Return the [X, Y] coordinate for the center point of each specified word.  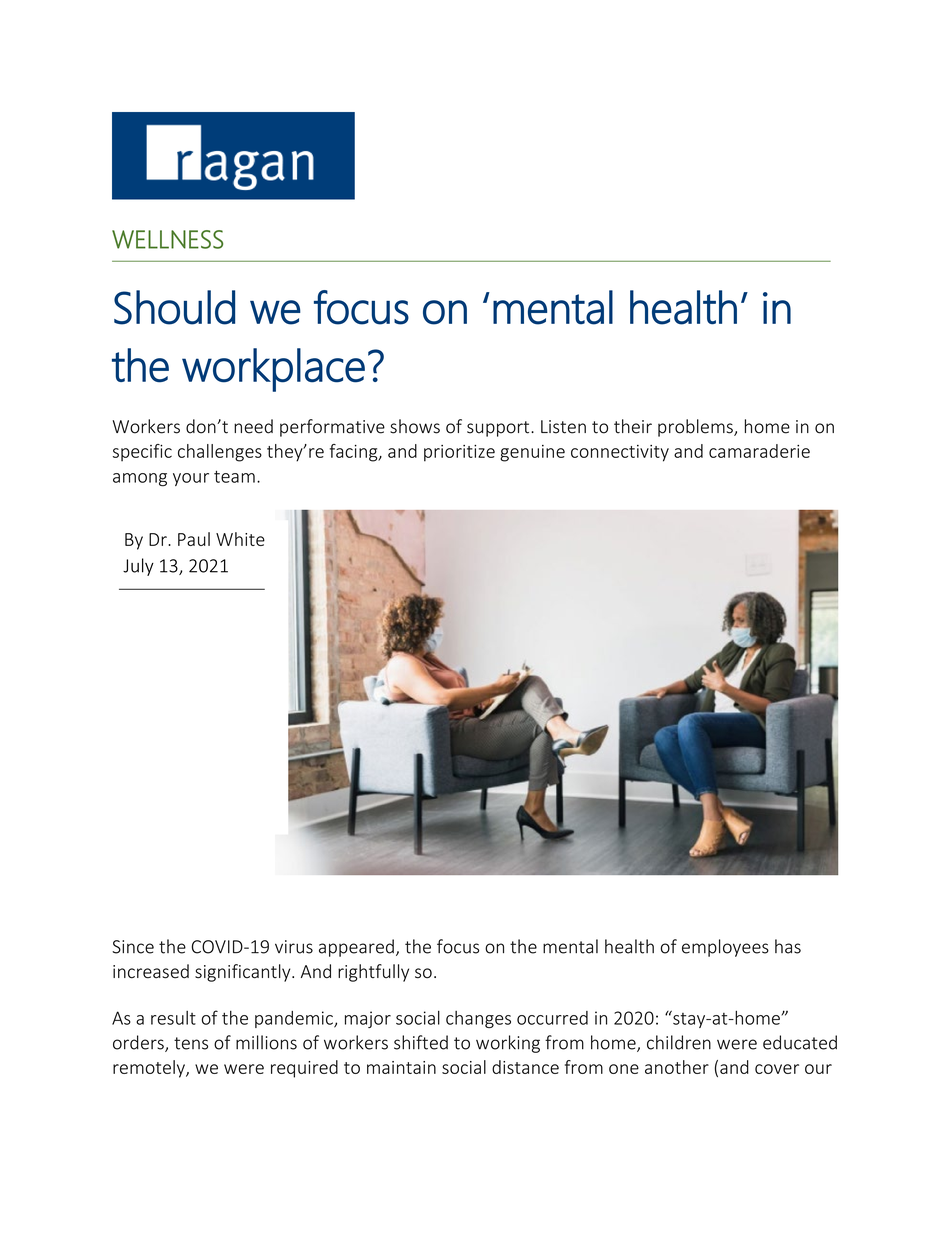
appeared [356, 948]
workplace [273, 370]
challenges [220, 453]
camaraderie [759, 451]
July [138, 567]
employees [725, 948]
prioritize [459, 453]
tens [191, 1043]
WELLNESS [167, 239]
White [240, 539]
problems [696, 428]
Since [133, 947]
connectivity [620, 453]
